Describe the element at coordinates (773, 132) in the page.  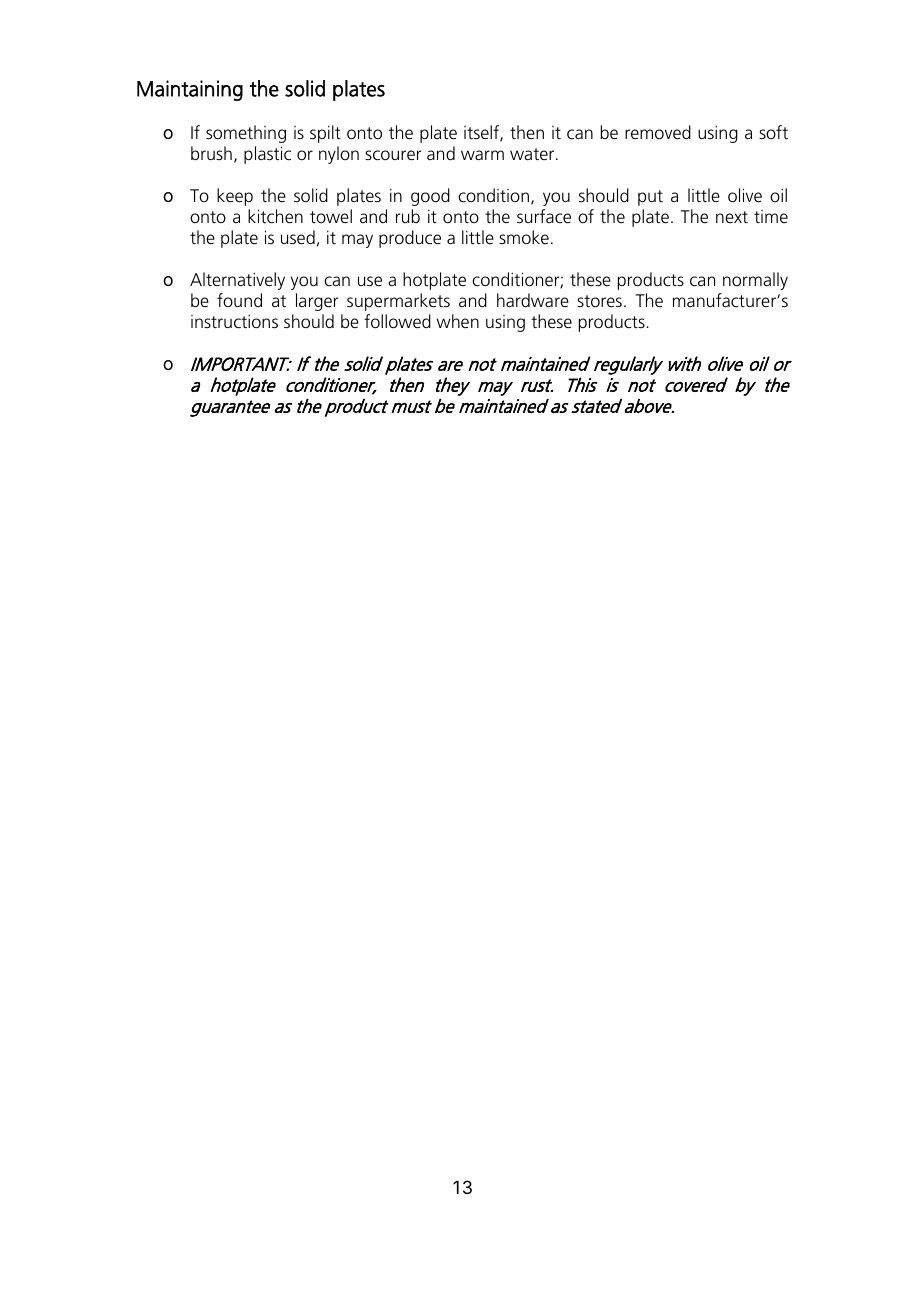
I see `soft` at that location.
